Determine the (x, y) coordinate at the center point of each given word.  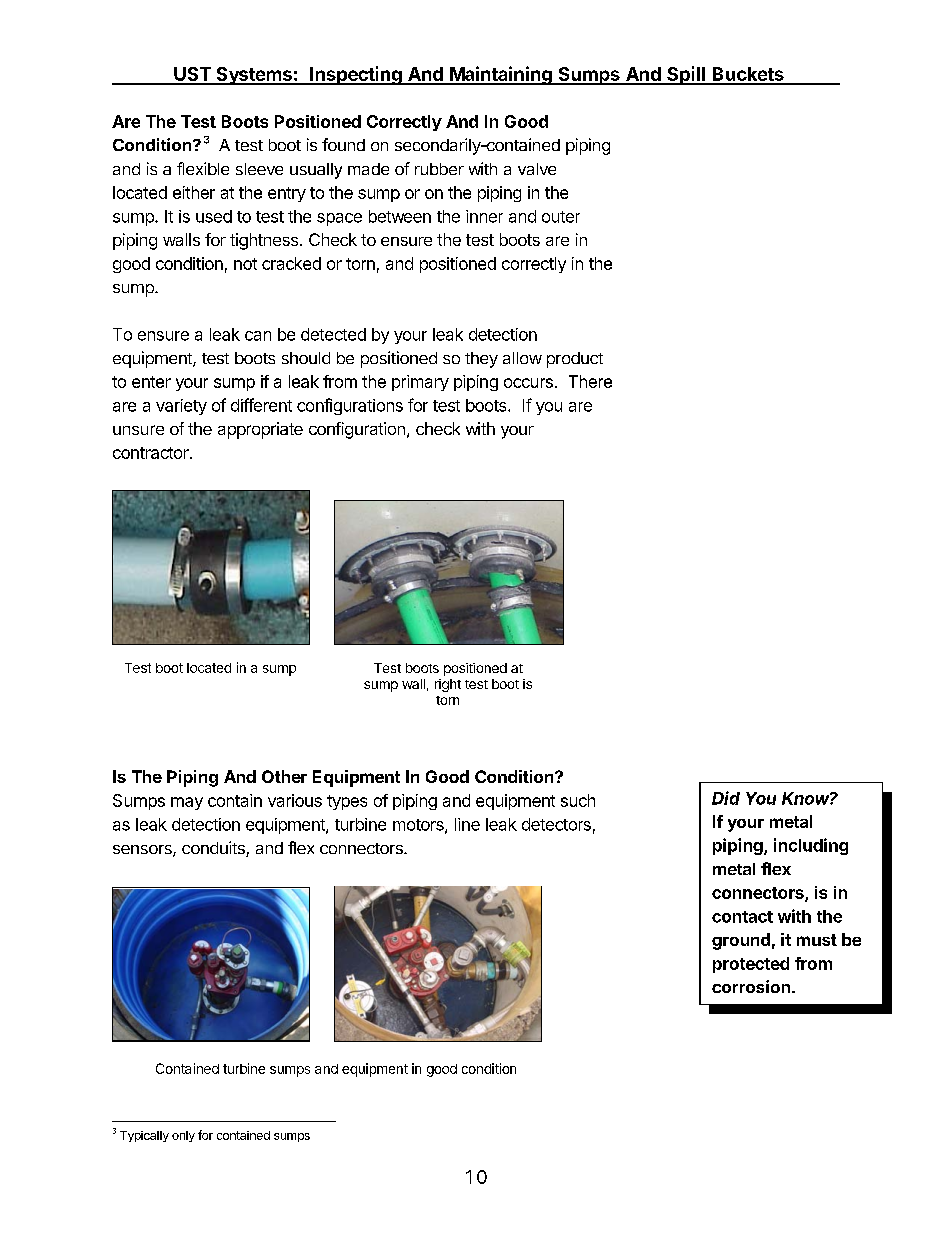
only (183, 1136)
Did (726, 798)
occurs (528, 383)
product (575, 360)
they (481, 360)
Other (284, 776)
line (467, 824)
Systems (254, 76)
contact (742, 917)
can (258, 336)
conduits (214, 849)
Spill (686, 75)
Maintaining (501, 75)
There (590, 381)
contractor (152, 453)
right (448, 685)
